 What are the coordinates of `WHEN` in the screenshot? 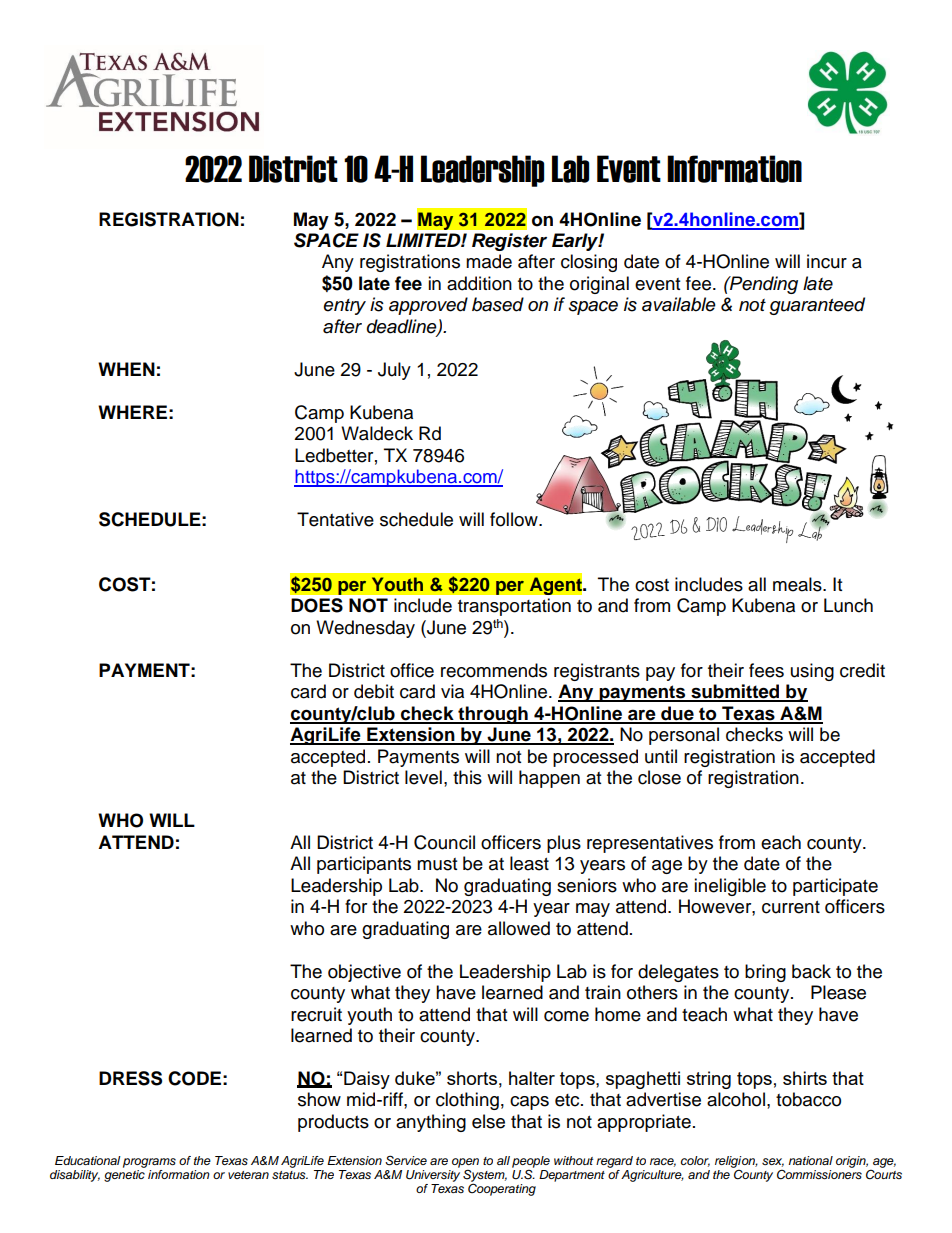 It's located at (126, 369).
